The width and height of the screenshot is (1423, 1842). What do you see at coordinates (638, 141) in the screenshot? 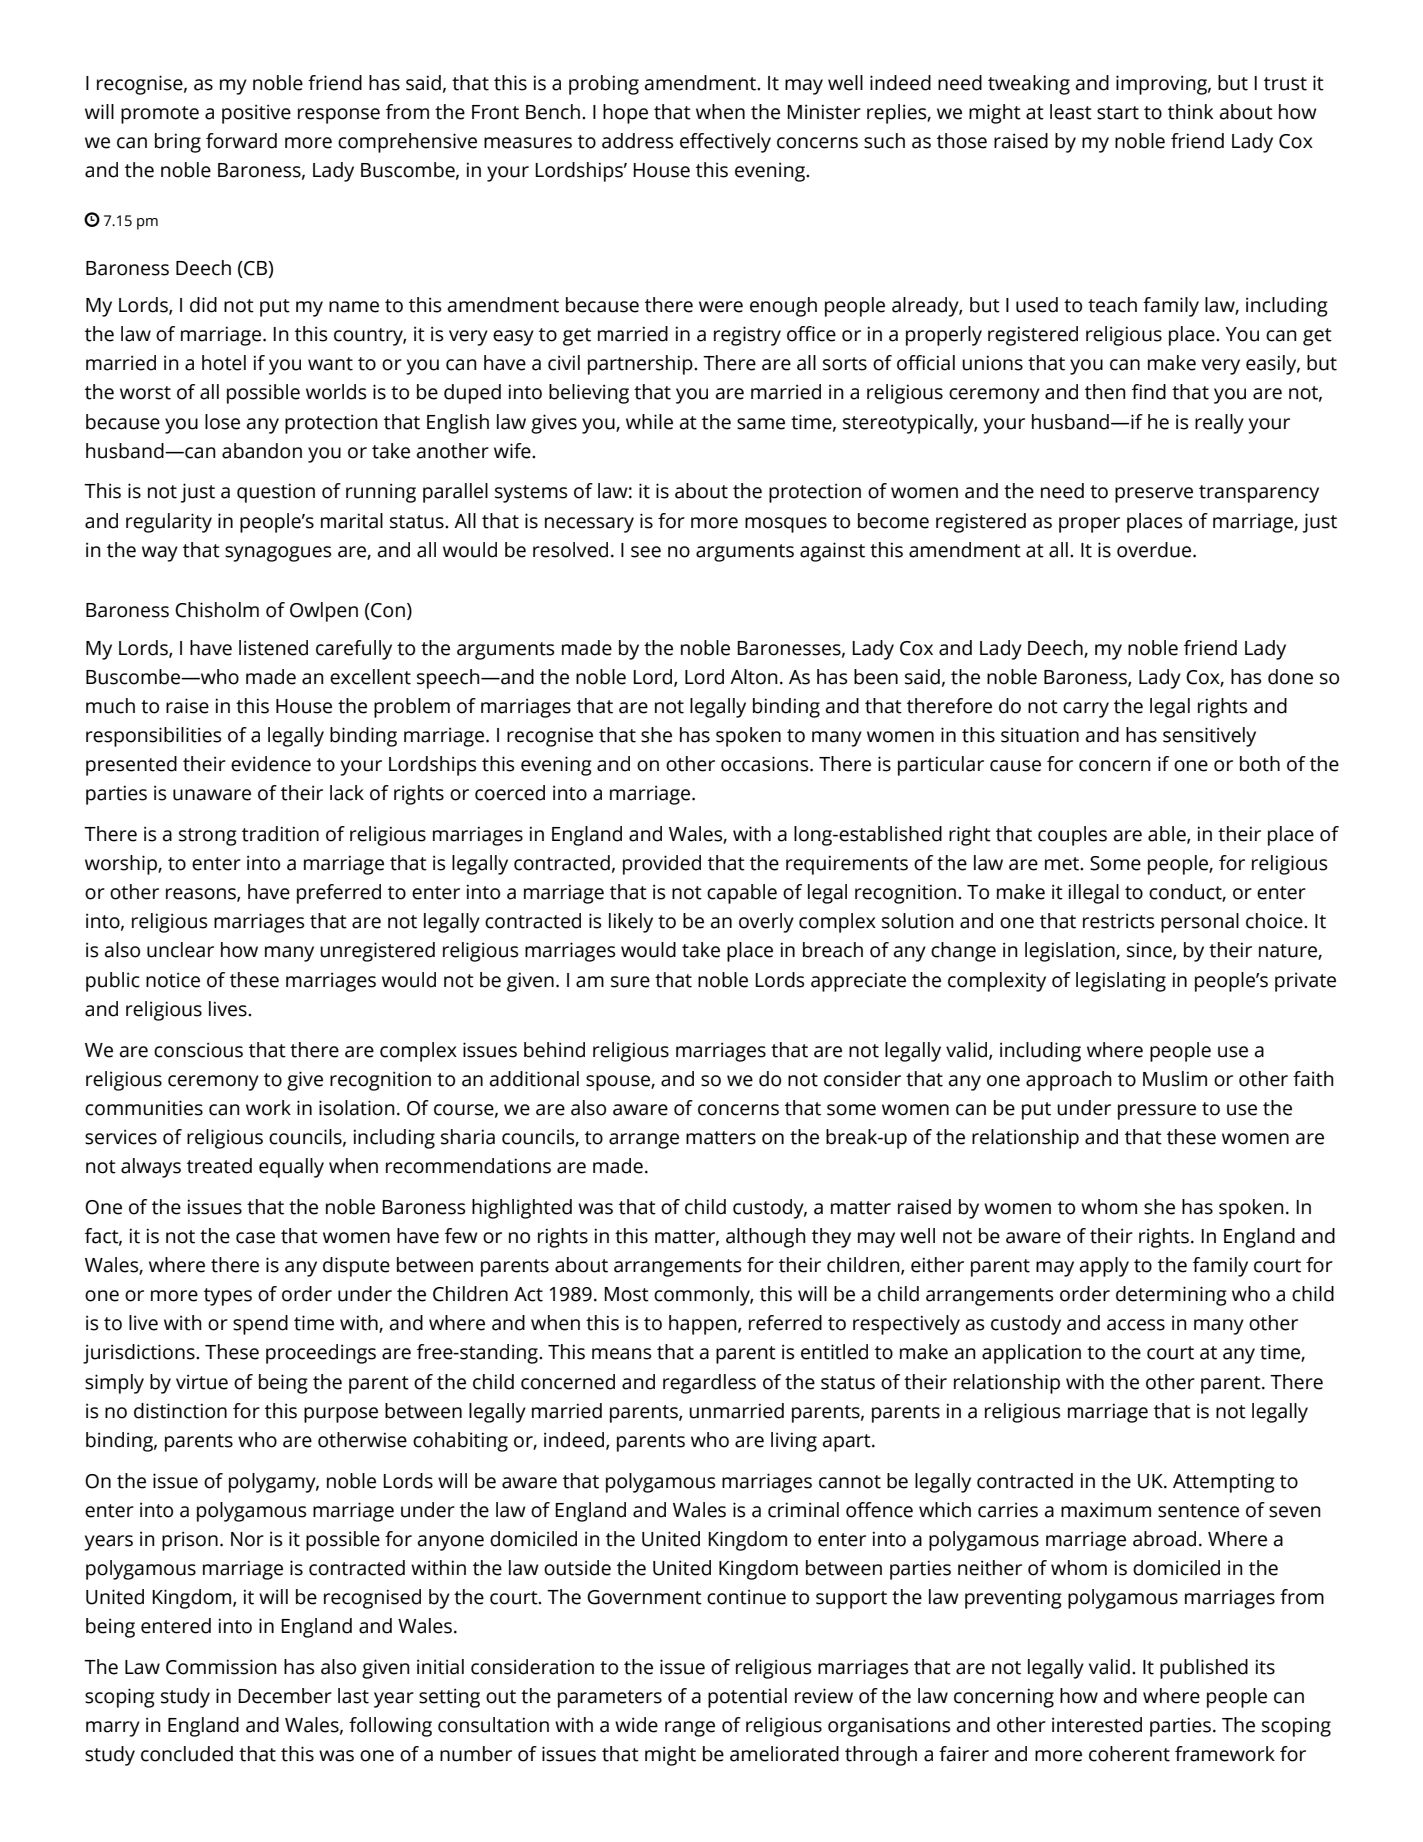
I see `address` at bounding box center [638, 141].
